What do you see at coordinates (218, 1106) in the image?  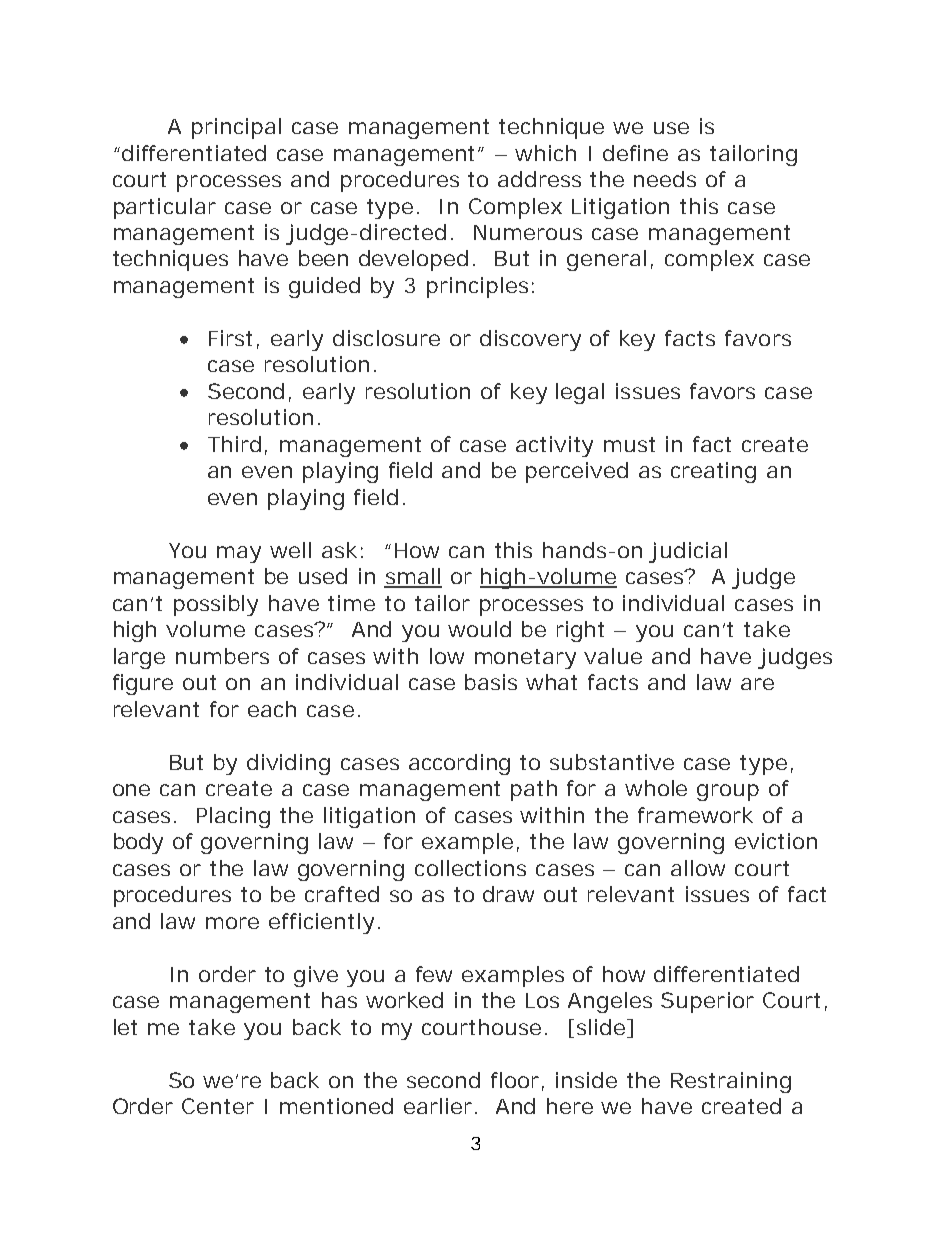 I see `Center` at bounding box center [218, 1106].
